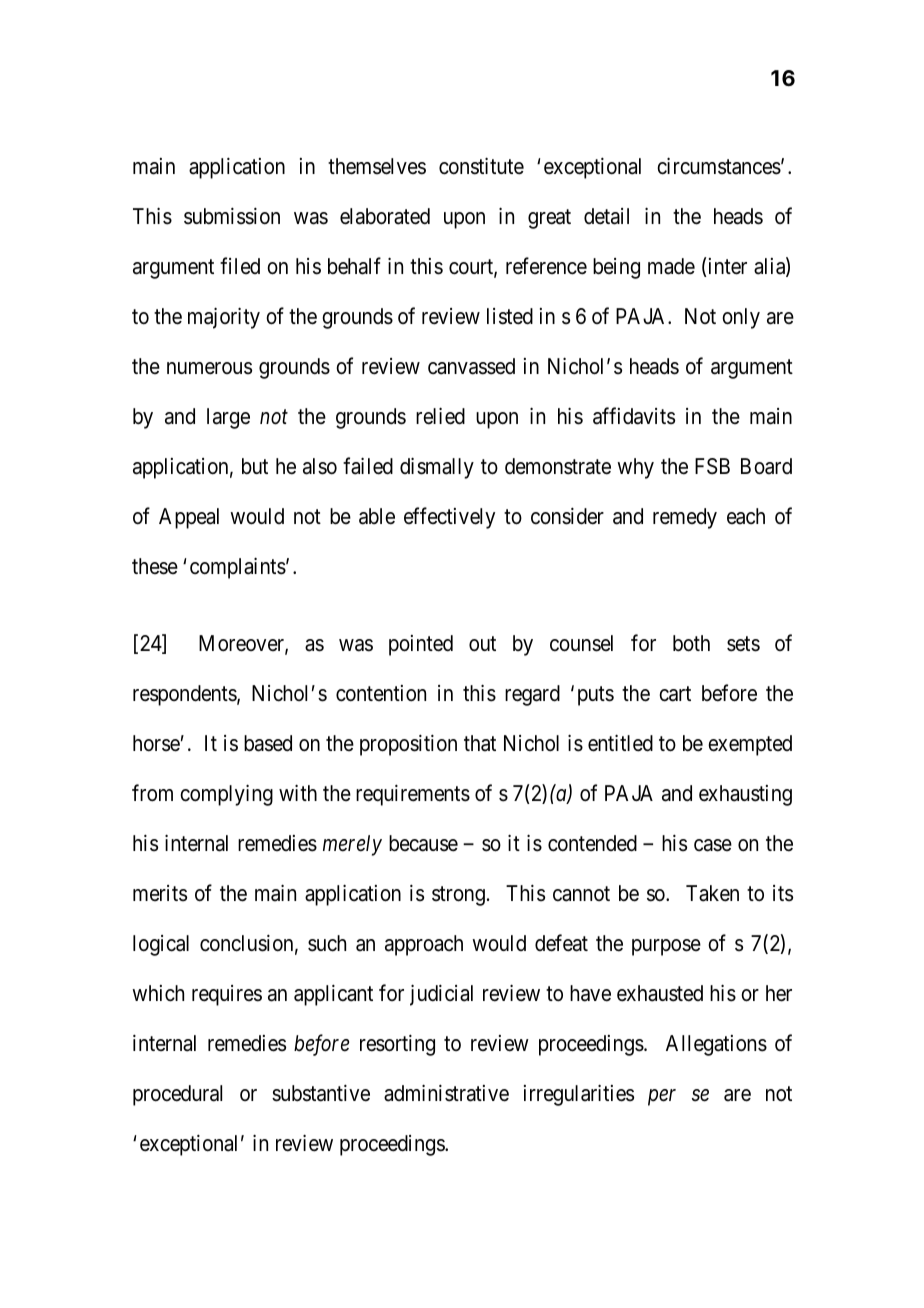 This screenshot has height=1308, width=924. I want to click on affidavits, so click(634, 416).
